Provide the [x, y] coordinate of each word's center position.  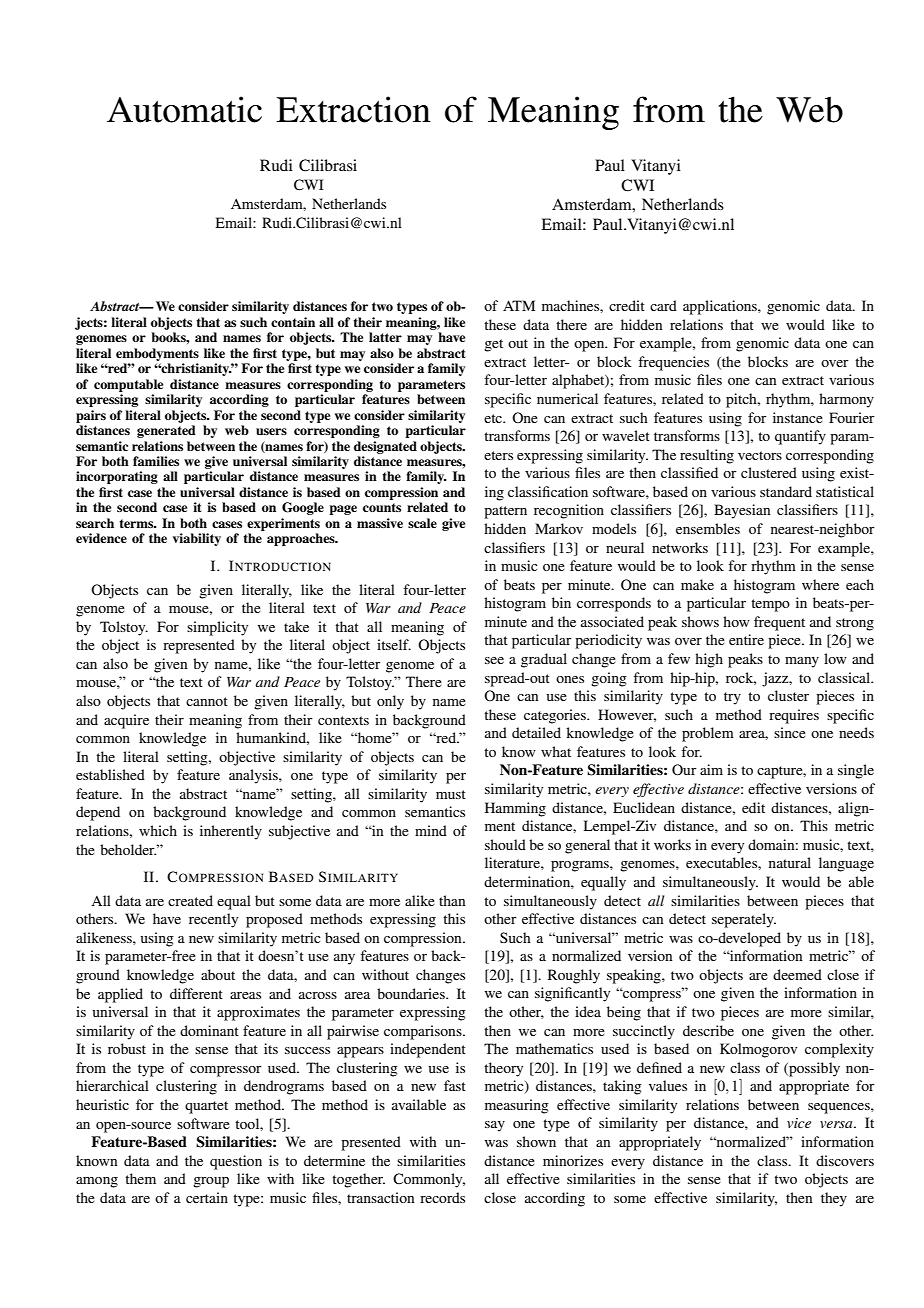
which [158, 830]
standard [786, 491]
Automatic [184, 109]
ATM [519, 305]
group [211, 1182]
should [505, 844]
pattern [505, 512]
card [663, 305]
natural [790, 862]
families [156, 461]
